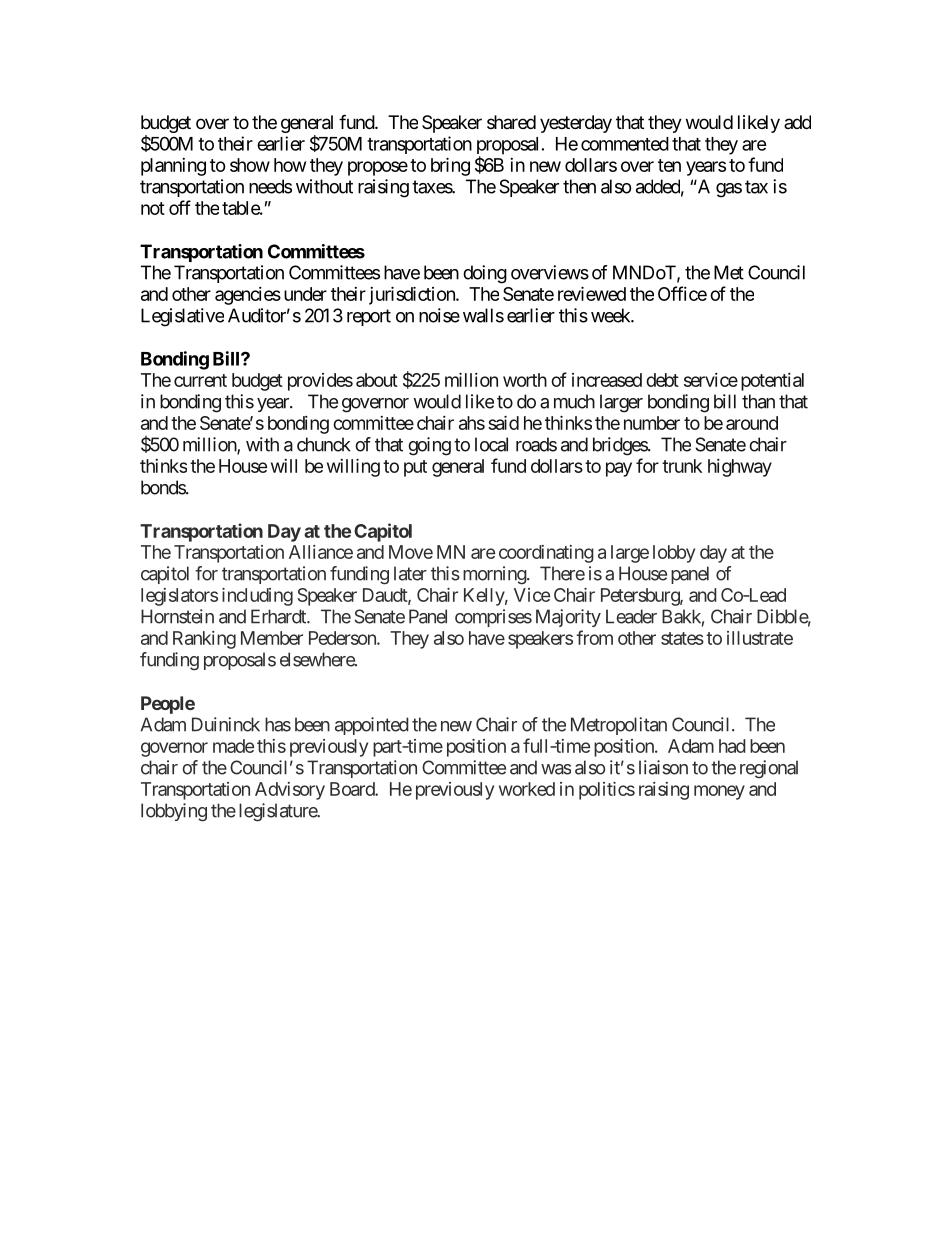 Image resolution: width=952 pixels, height=1233 pixels. I want to click on commented, so click(625, 144).
